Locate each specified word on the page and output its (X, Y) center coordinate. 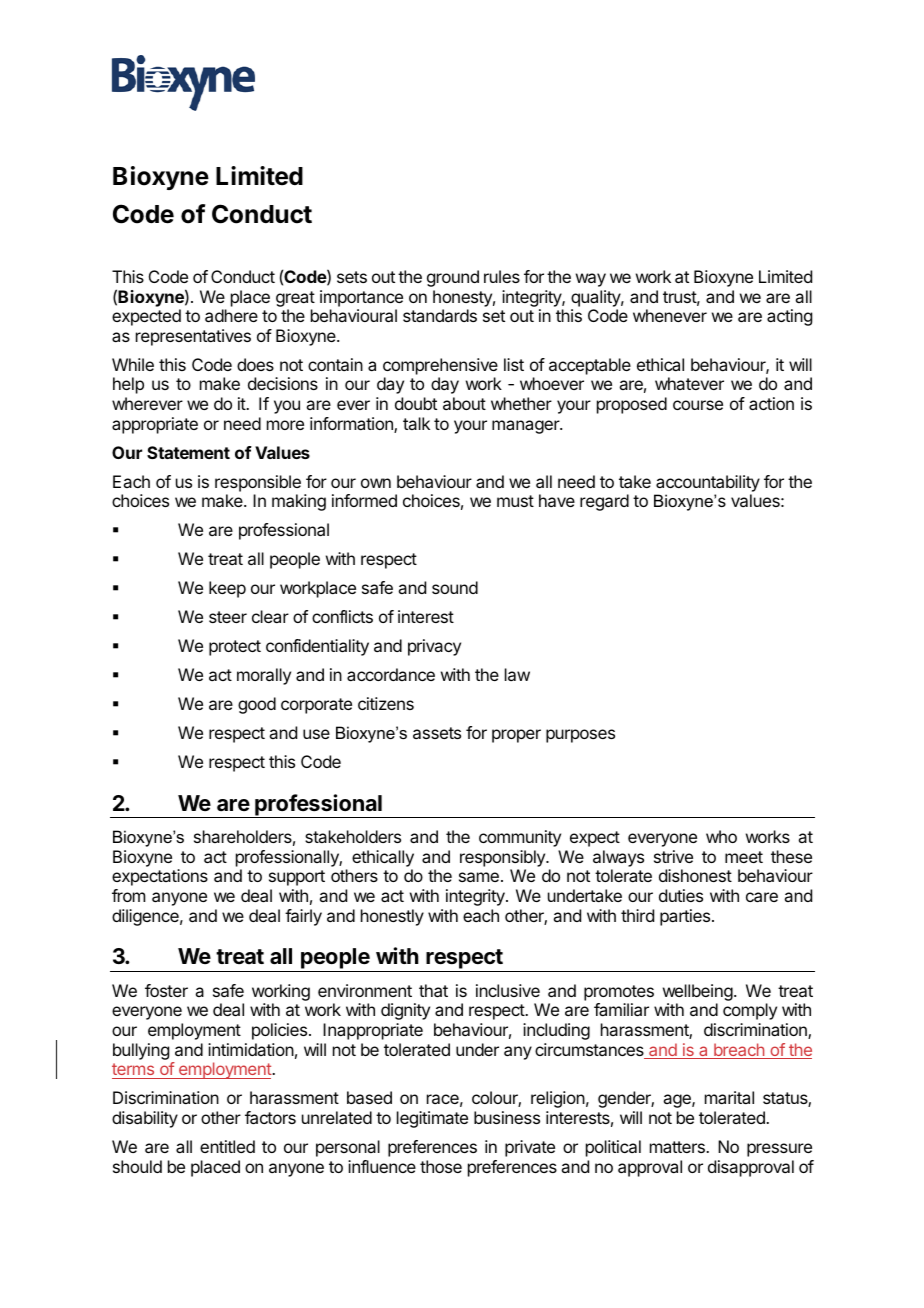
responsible (258, 483)
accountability (708, 483)
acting (789, 317)
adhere (231, 315)
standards (440, 315)
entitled (227, 1146)
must (515, 501)
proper (516, 736)
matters (678, 1147)
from (128, 895)
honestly (392, 917)
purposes (580, 736)
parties (686, 917)
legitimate (432, 1119)
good (257, 705)
